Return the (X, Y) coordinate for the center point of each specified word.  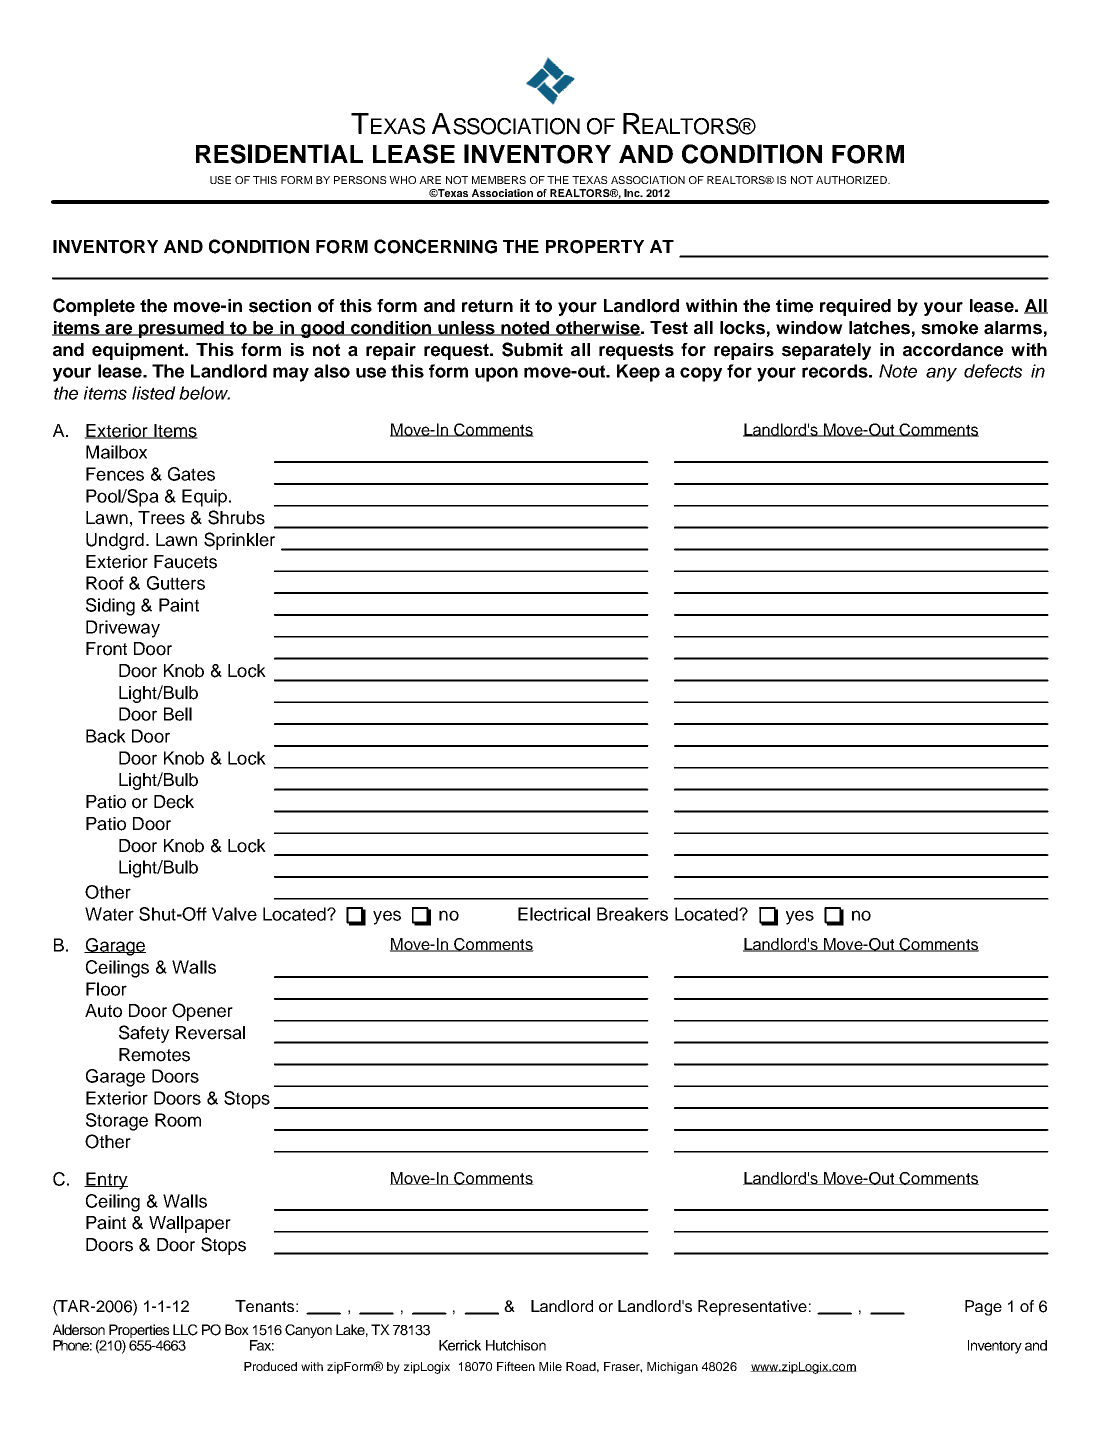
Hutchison (516, 1345)
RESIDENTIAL (279, 154)
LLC (185, 1330)
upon (496, 374)
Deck (174, 802)
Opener (202, 1012)
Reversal (210, 1033)
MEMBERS (499, 180)
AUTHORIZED (852, 180)
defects (993, 371)
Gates (191, 474)
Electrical (554, 914)
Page (983, 1308)
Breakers (632, 914)
